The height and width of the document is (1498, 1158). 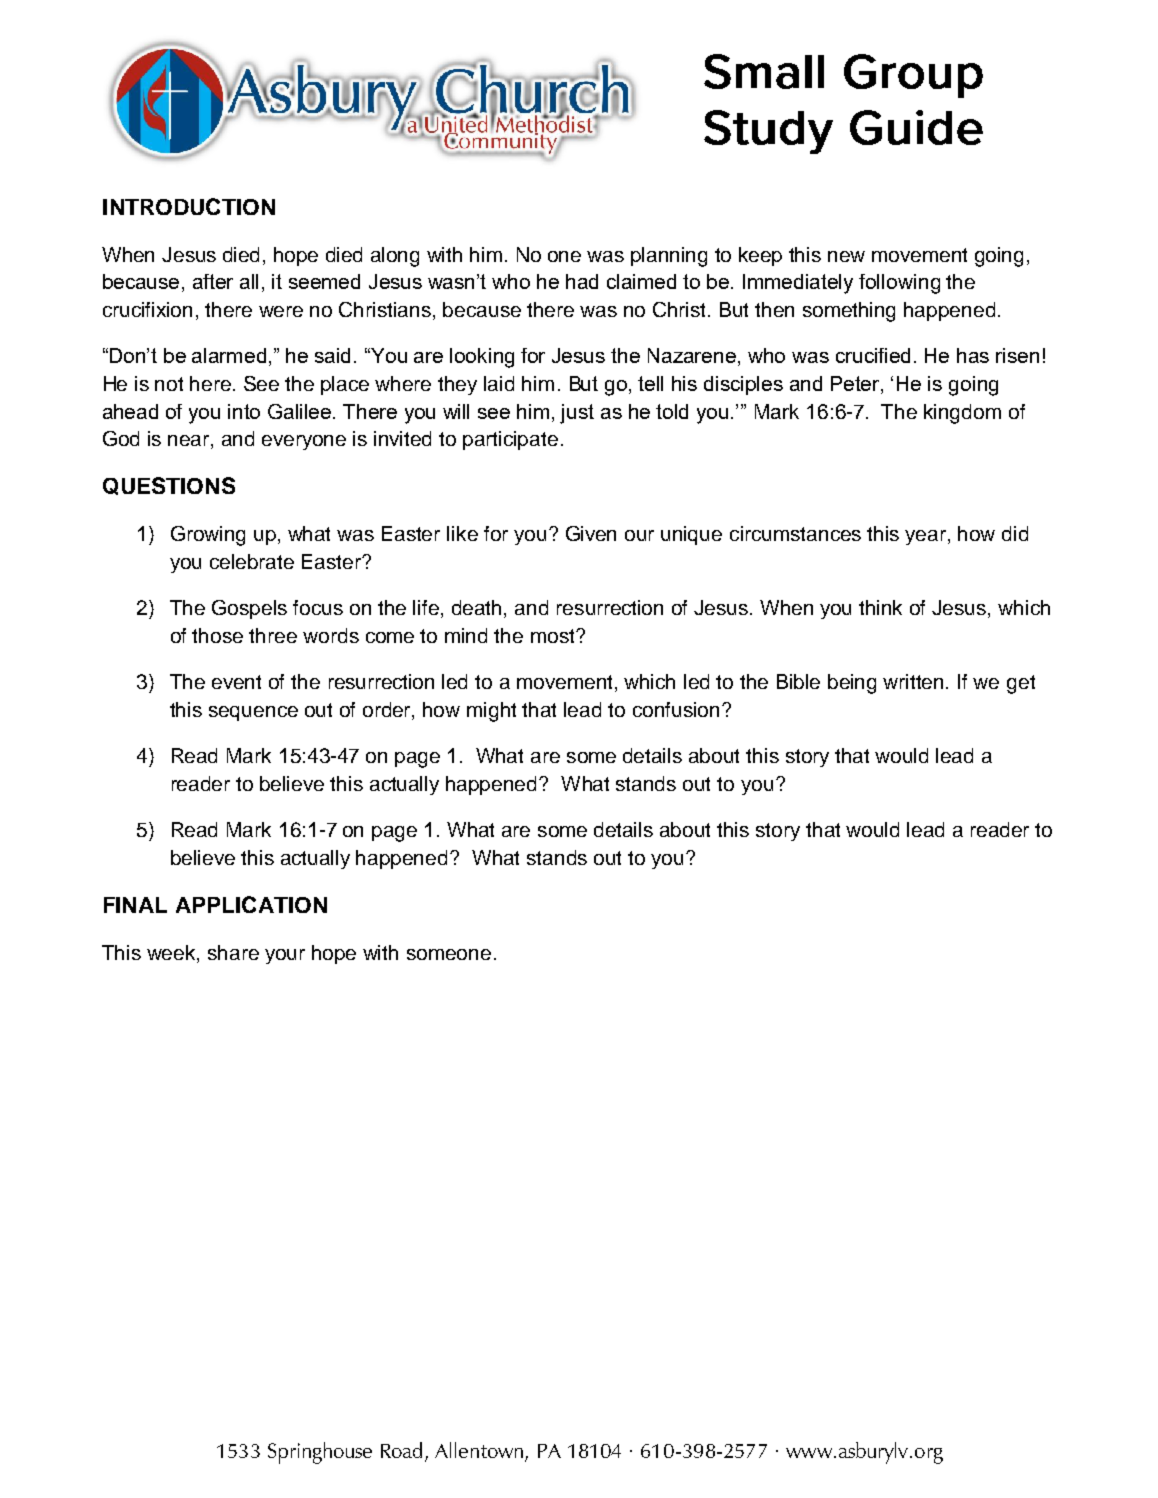 I want to click on Road, so click(x=403, y=1451).
